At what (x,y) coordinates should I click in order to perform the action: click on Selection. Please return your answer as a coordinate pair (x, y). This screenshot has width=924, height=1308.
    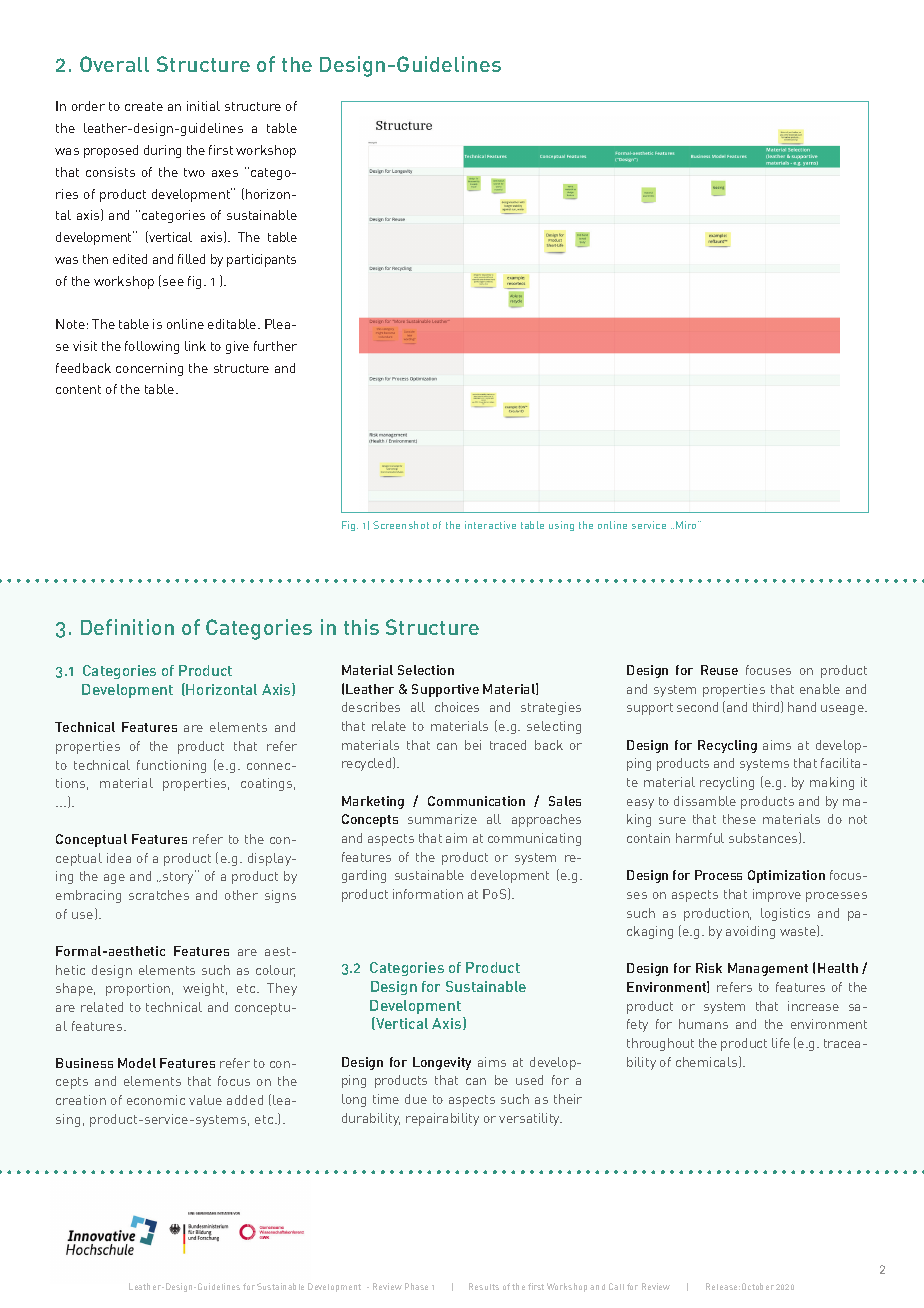
    Looking at the image, I should click on (426, 670).
